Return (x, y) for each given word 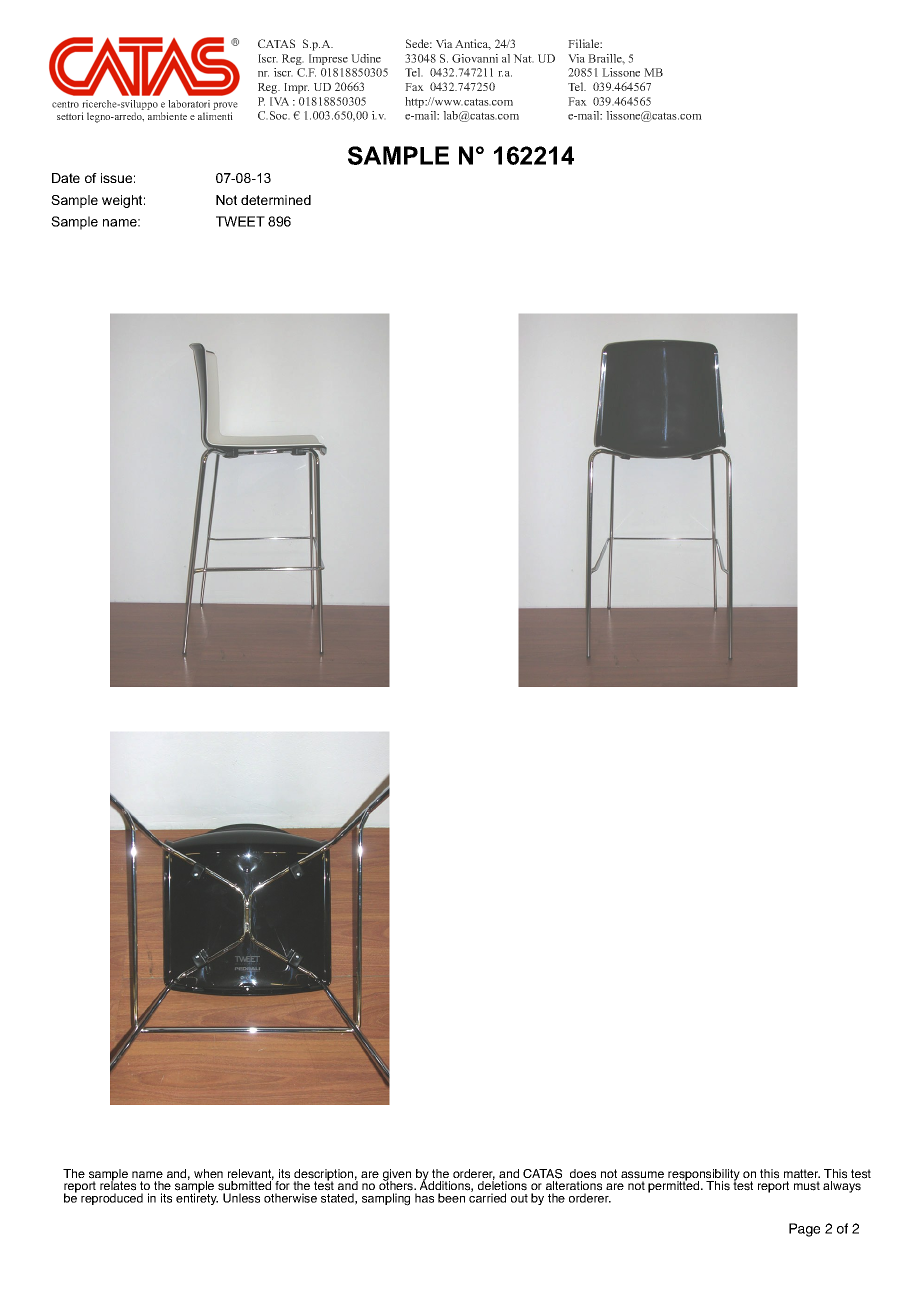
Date (66, 178)
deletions (502, 1185)
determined (276, 200)
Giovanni (475, 58)
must (807, 1186)
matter (802, 1173)
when (208, 1173)
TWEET (240, 221)
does (583, 1174)
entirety (197, 1198)
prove (225, 106)
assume (642, 1175)
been (451, 1198)
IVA (279, 101)
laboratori (189, 104)
